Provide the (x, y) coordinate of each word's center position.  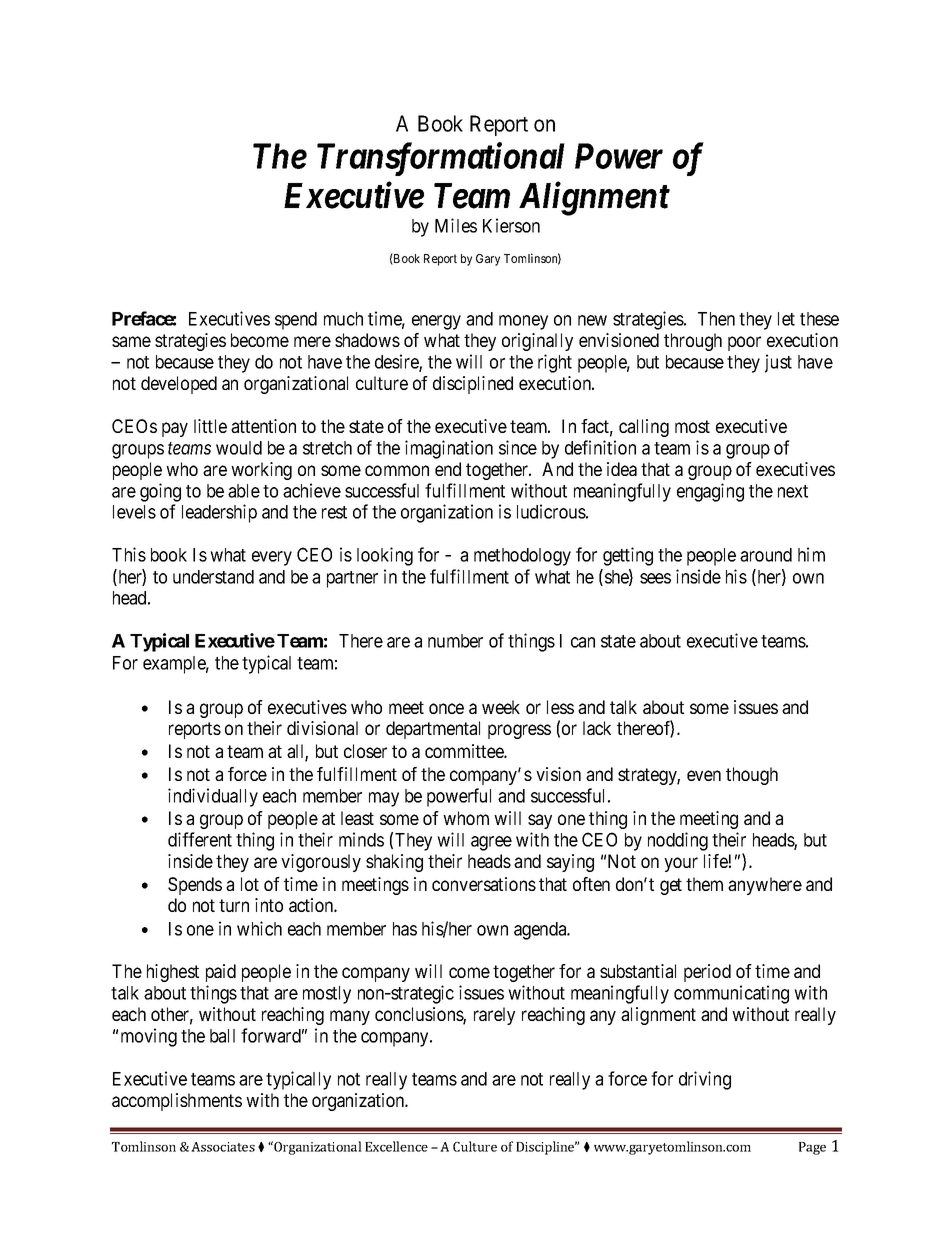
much (343, 319)
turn (234, 905)
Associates (223, 1147)
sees (655, 578)
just (778, 363)
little (210, 426)
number (455, 641)
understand (213, 577)
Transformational (441, 159)
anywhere (765, 886)
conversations (484, 884)
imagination (449, 449)
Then (716, 319)
